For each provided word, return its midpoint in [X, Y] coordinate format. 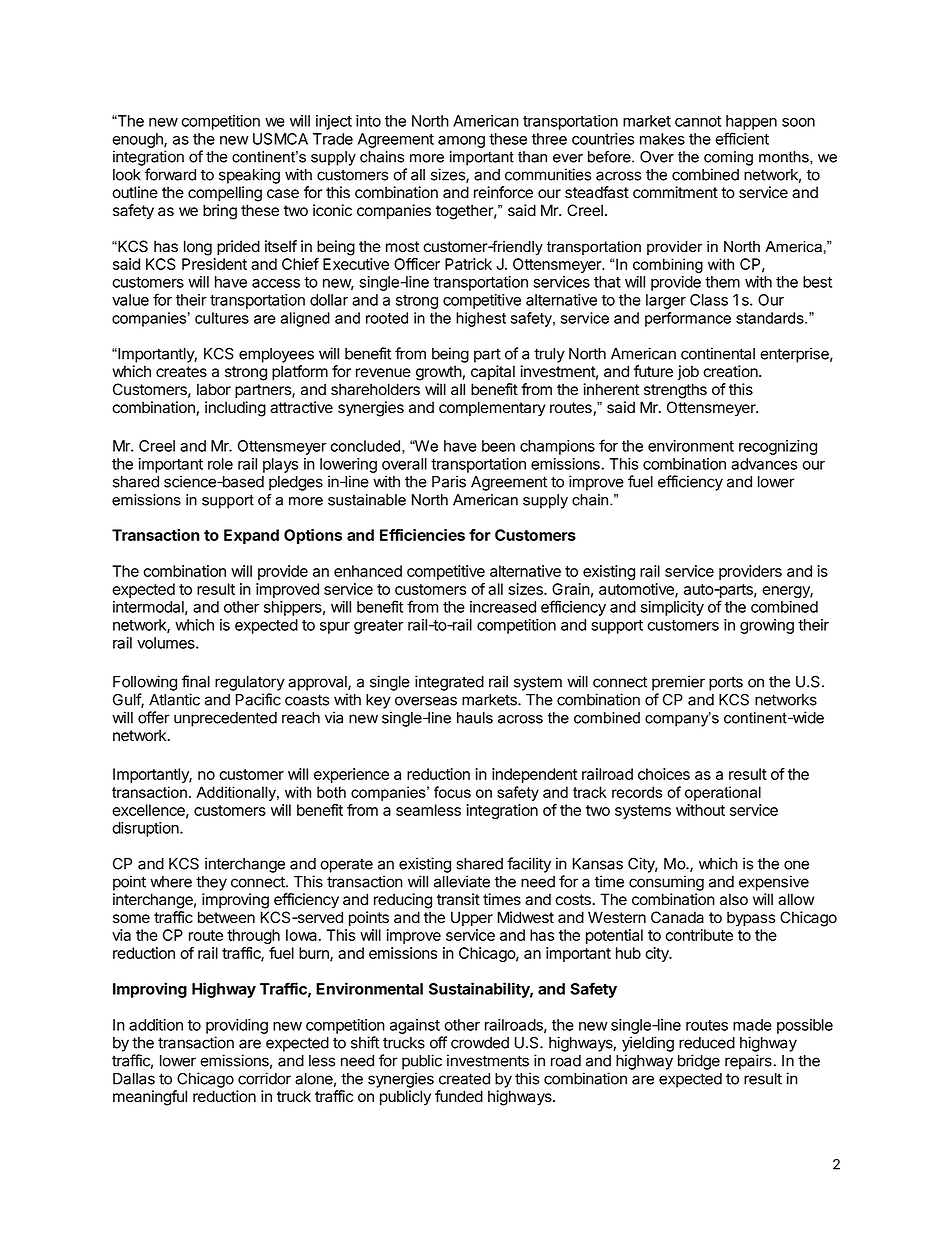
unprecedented [225, 719]
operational [723, 793]
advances [764, 464]
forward [170, 174]
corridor [264, 1078]
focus [452, 792]
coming [728, 158]
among [461, 142]
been [498, 446]
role [220, 464]
